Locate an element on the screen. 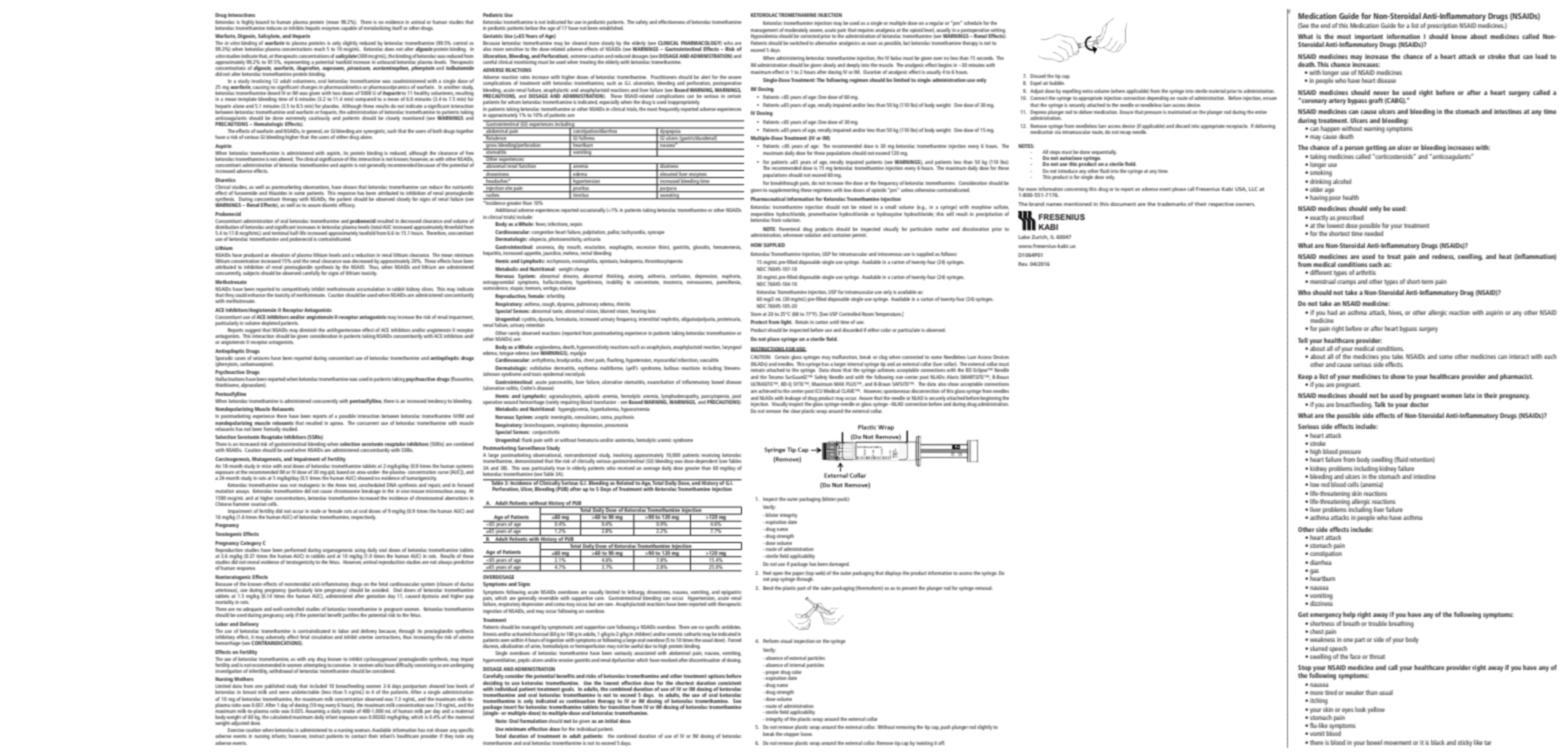  slices is located at coordinates (428, 289).
